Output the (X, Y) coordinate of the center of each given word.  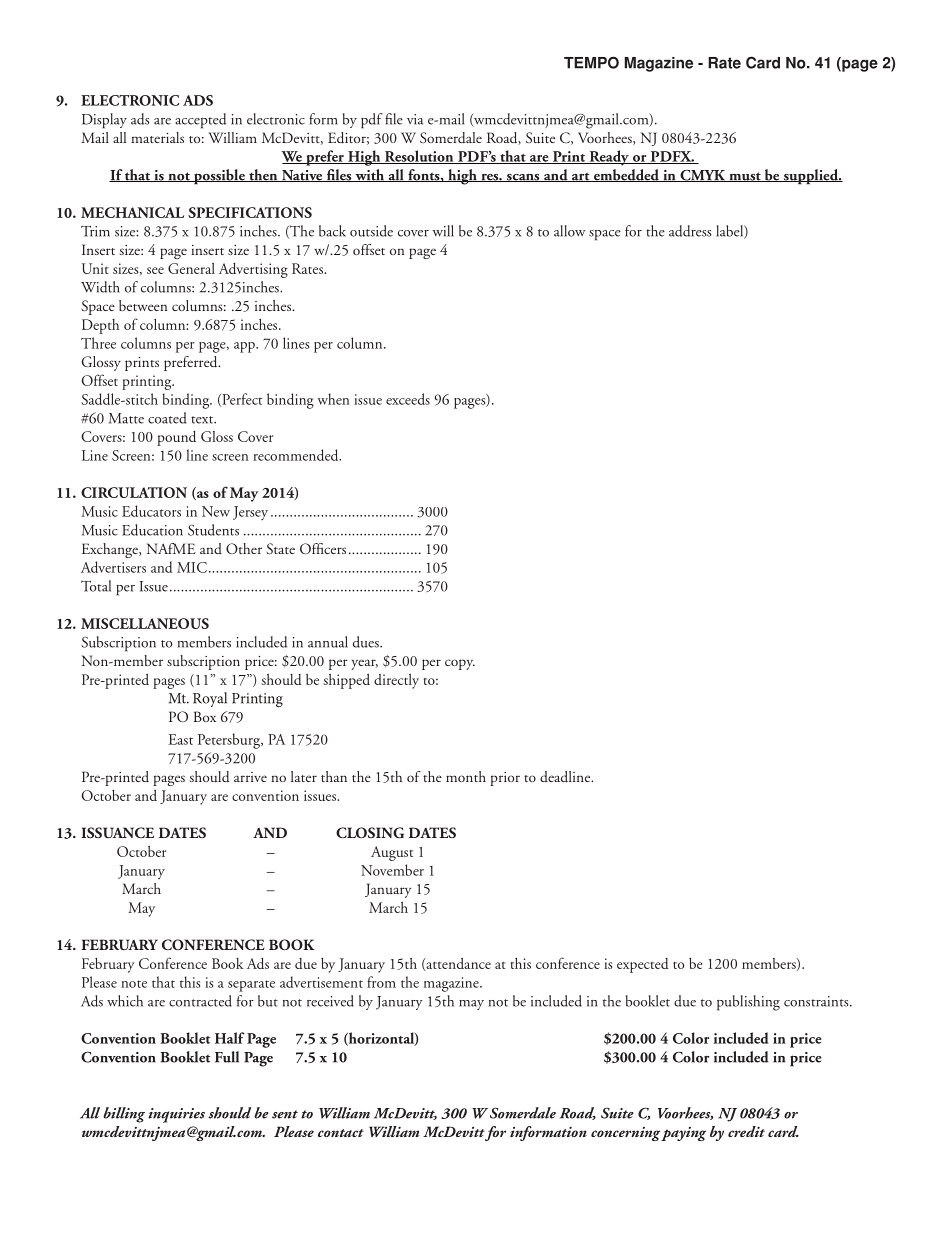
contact (341, 1133)
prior (505, 779)
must (745, 177)
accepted (200, 121)
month (466, 776)
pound (176, 438)
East (181, 739)
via (415, 119)
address (690, 231)
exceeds (408, 399)
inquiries (176, 1115)
